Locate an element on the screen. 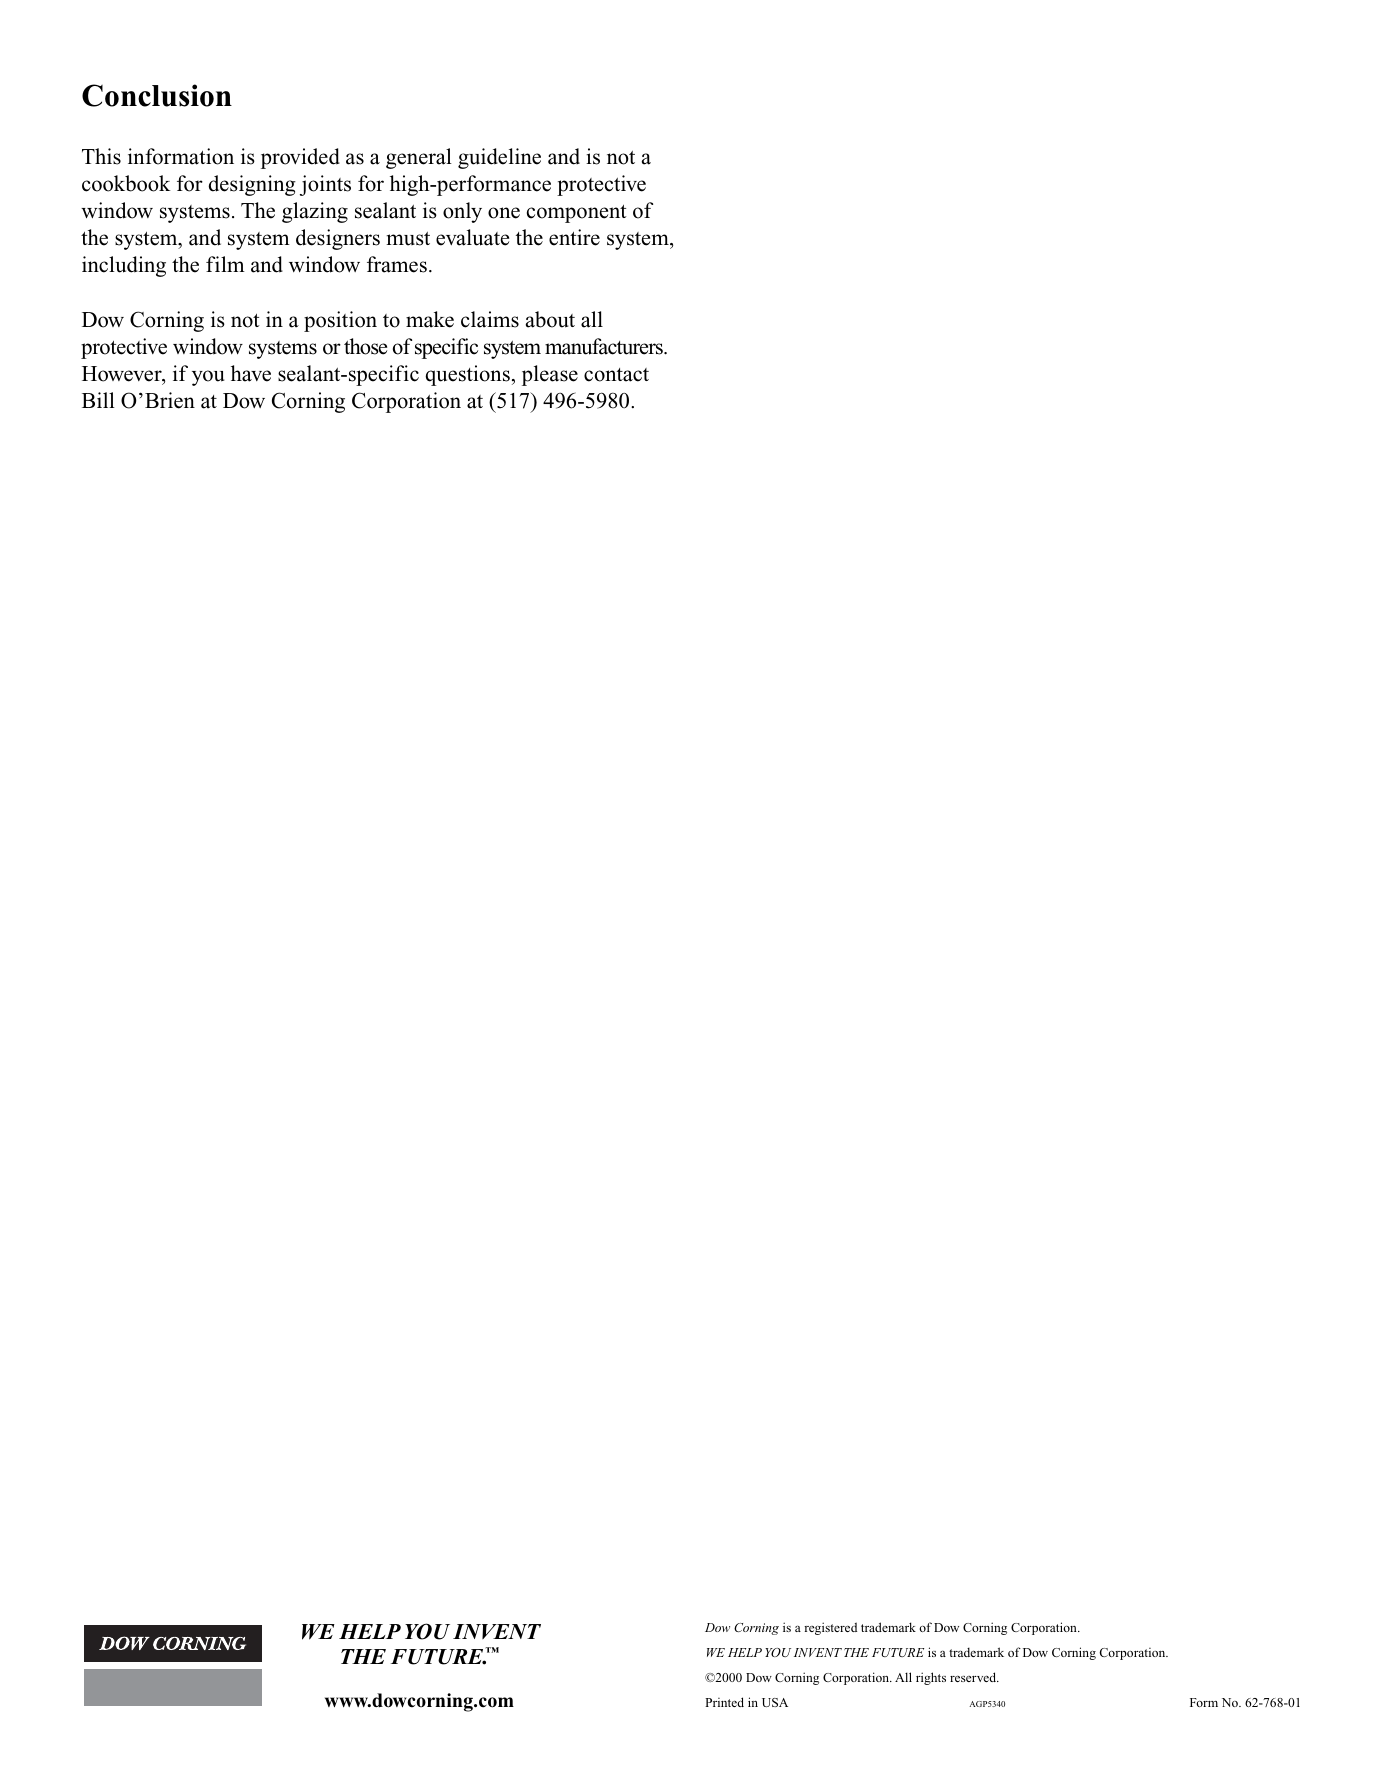 The image size is (1383, 1789). USA is located at coordinates (775, 1702).
